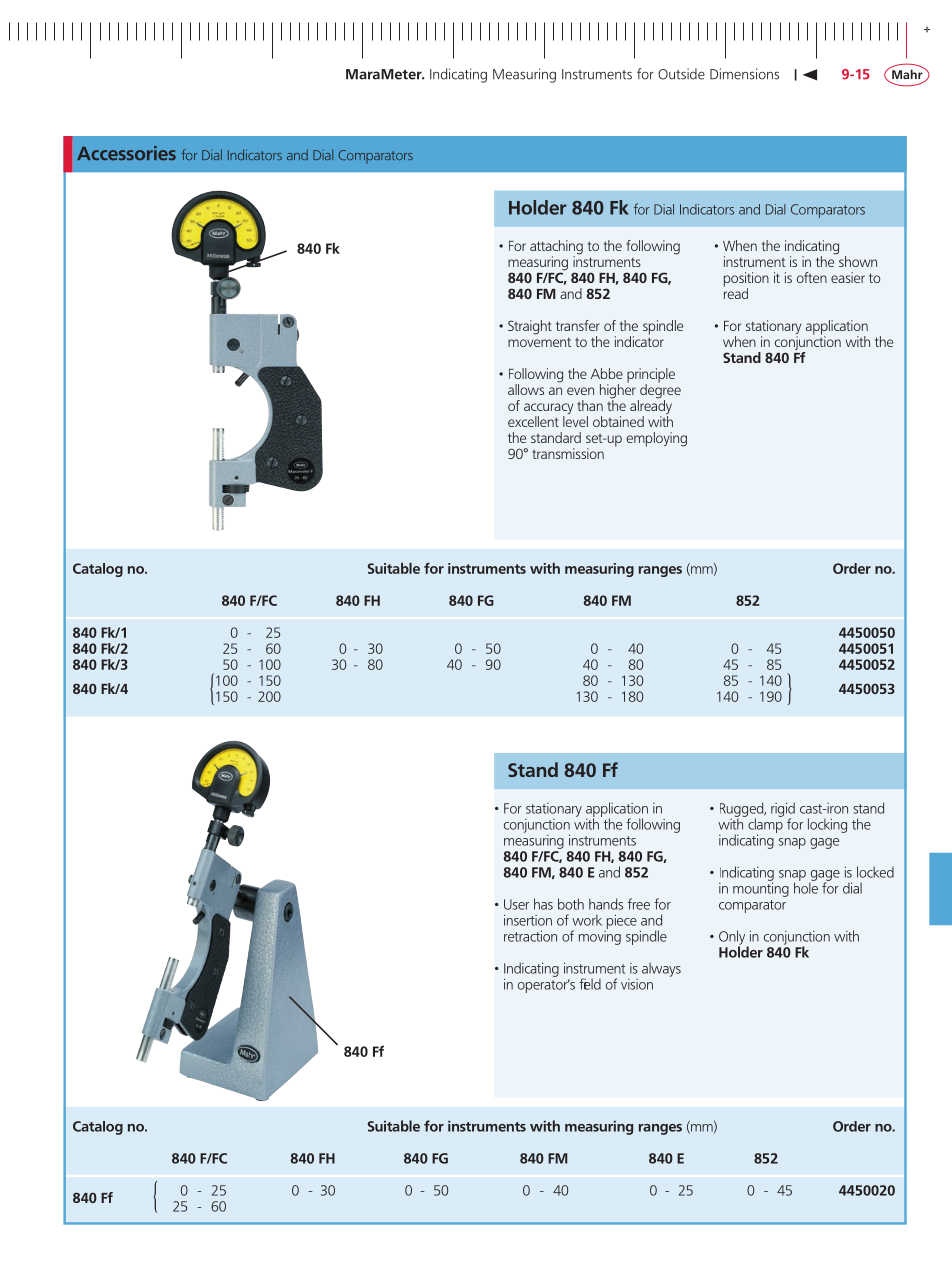 Image resolution: width=952 pixels, height=1270 pixels. I want to click on retraction, so click(530, 936).
